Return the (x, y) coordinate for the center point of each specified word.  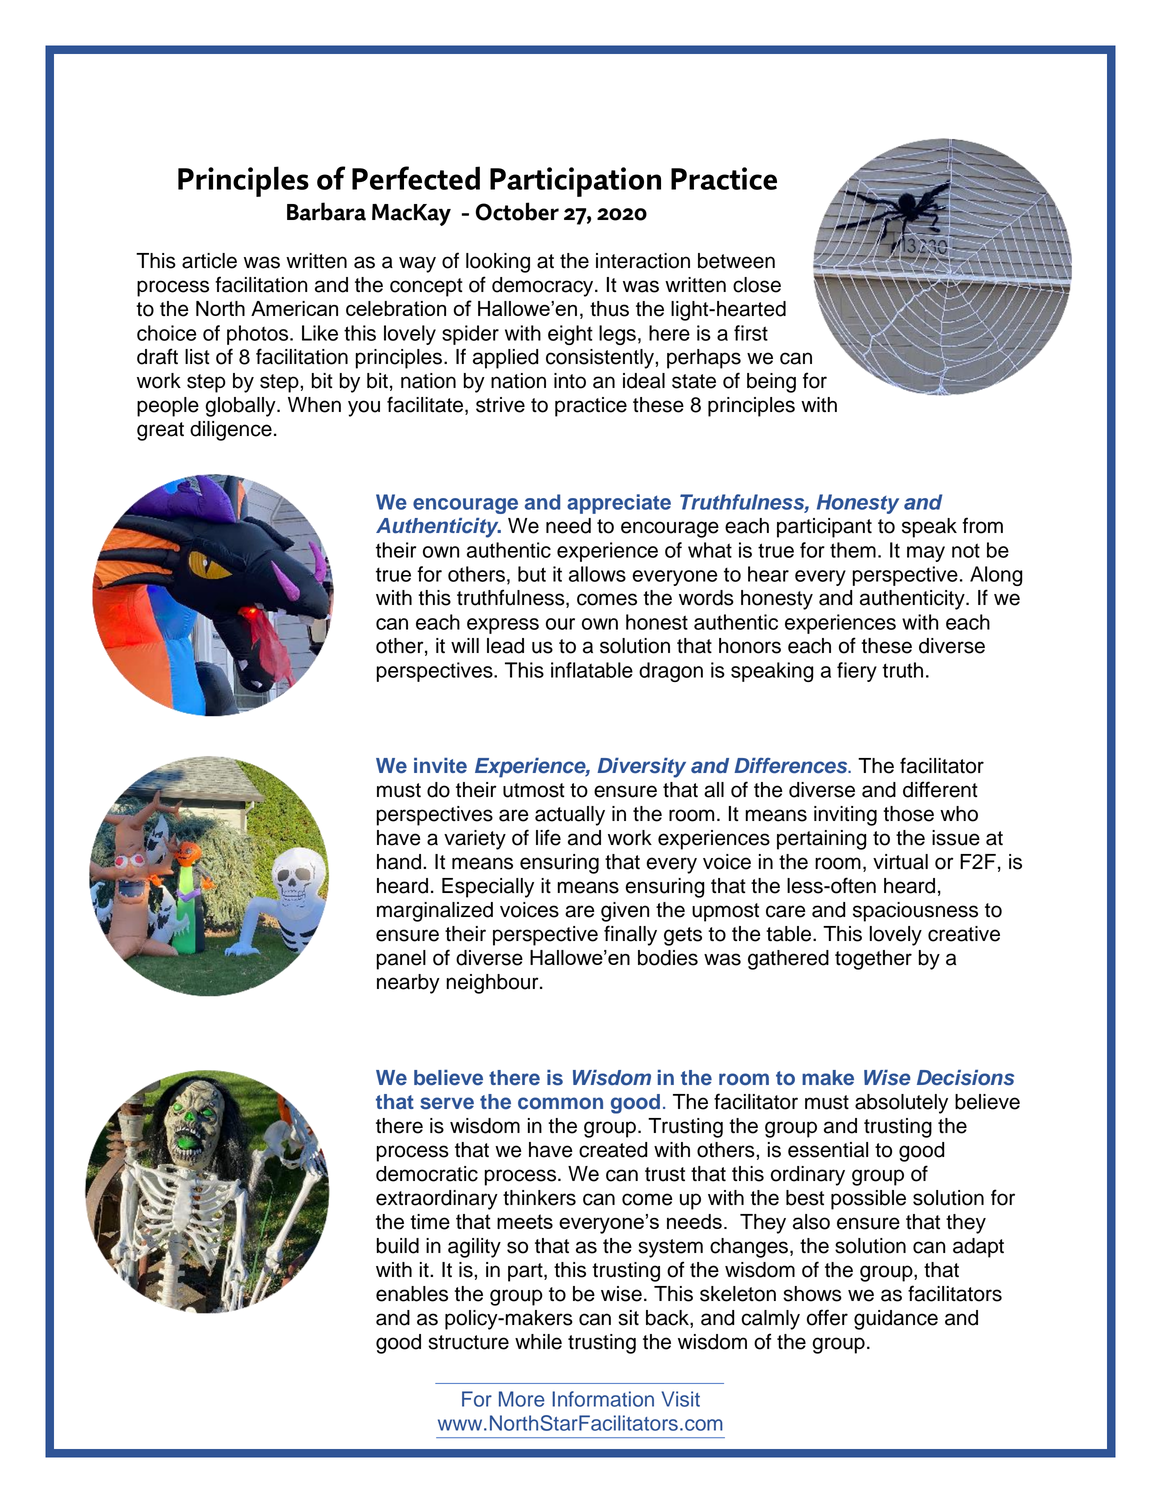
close (757, 285)
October (517, 211)
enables (412, 1294)
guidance (896, 1320)
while (538, 1342)
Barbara (326, 211)
